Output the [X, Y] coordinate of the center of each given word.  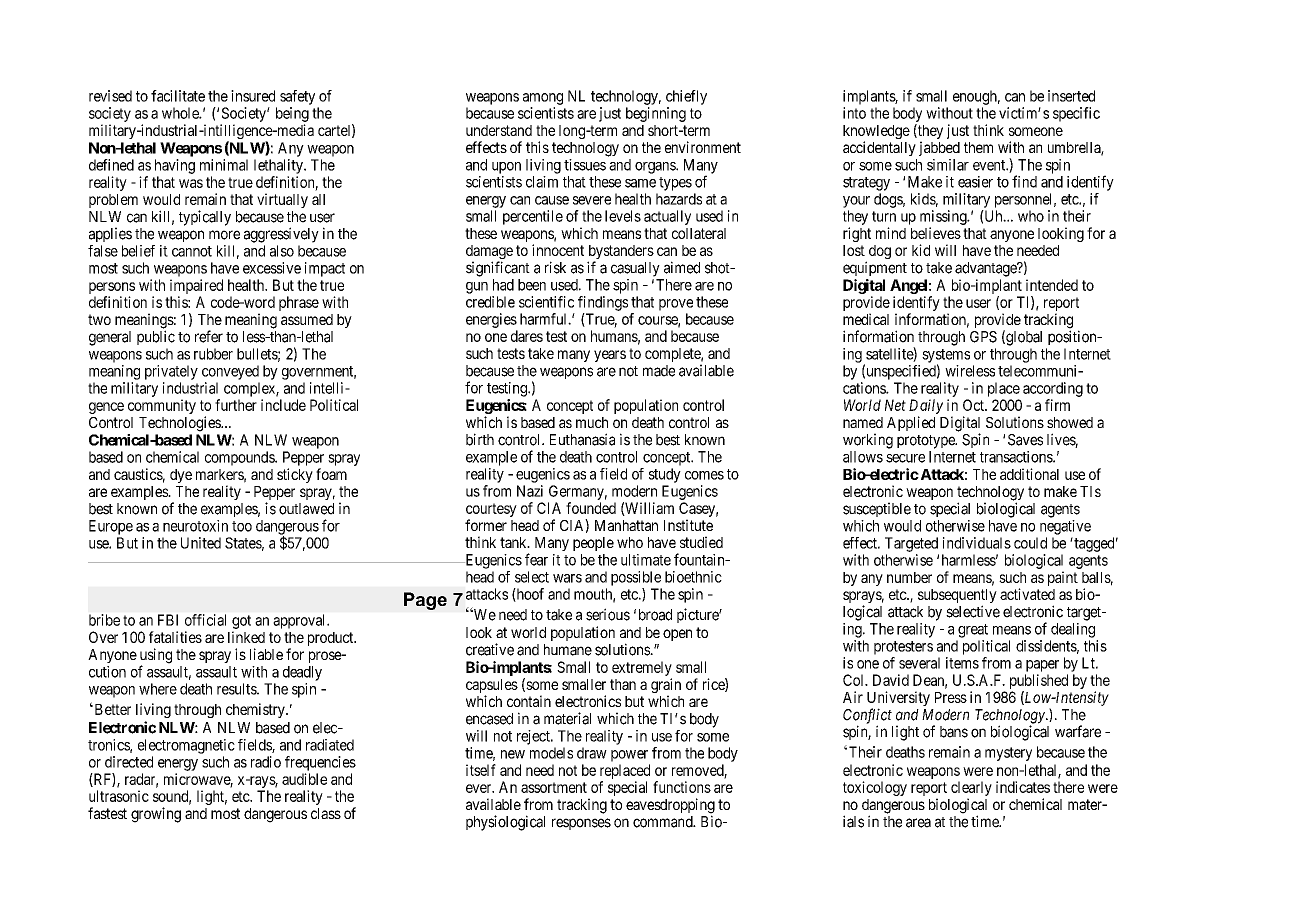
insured [253, 96]
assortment [554, 787]
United [201, 543]
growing [156, 815]
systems [946, 357]
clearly [971, 790]
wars [567, 578]
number [909, 577]
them [978, 147]
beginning [656, 114]
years [610, 356]
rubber [213, 354]
